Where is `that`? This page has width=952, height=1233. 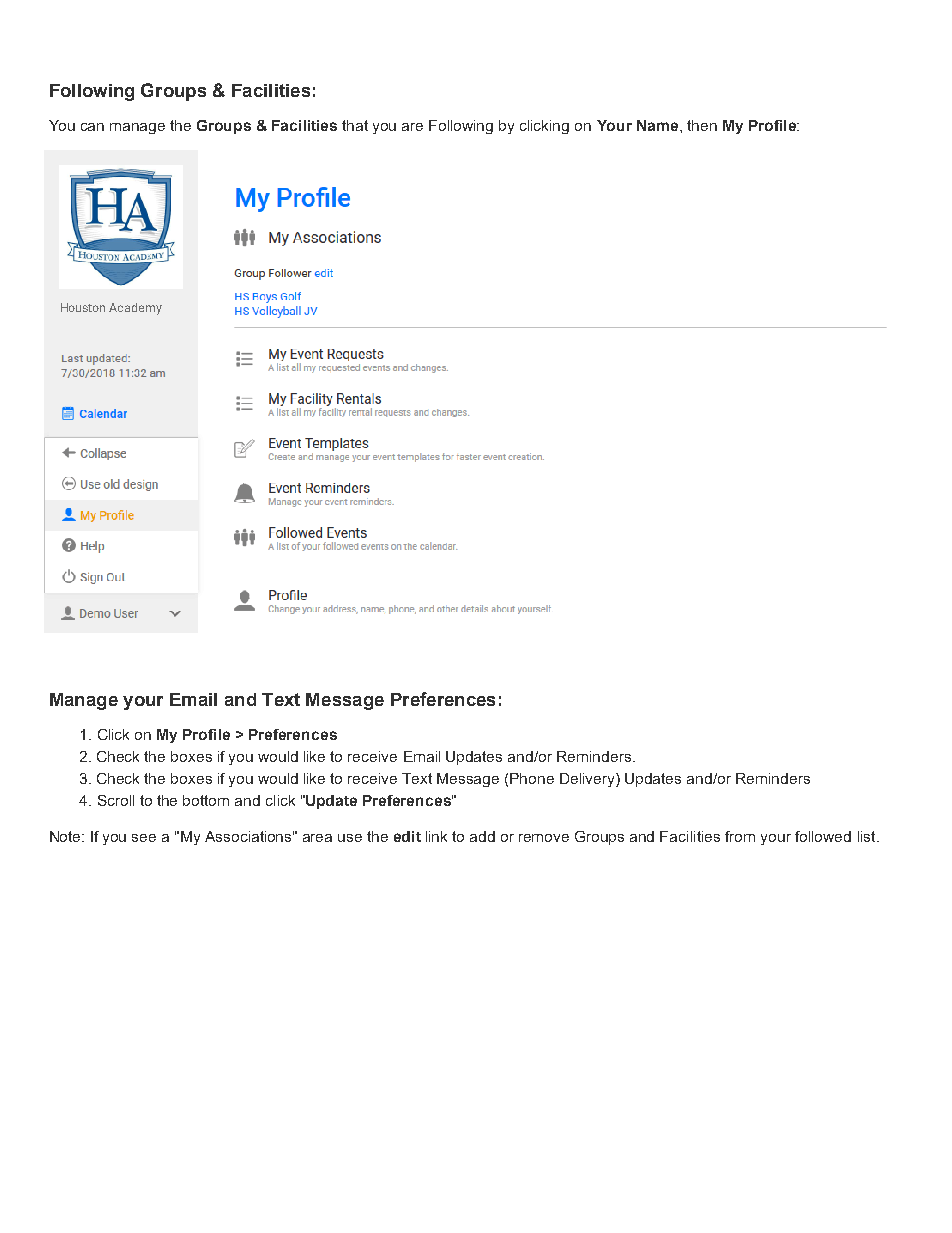
that is located at coordinates (355, 125).
